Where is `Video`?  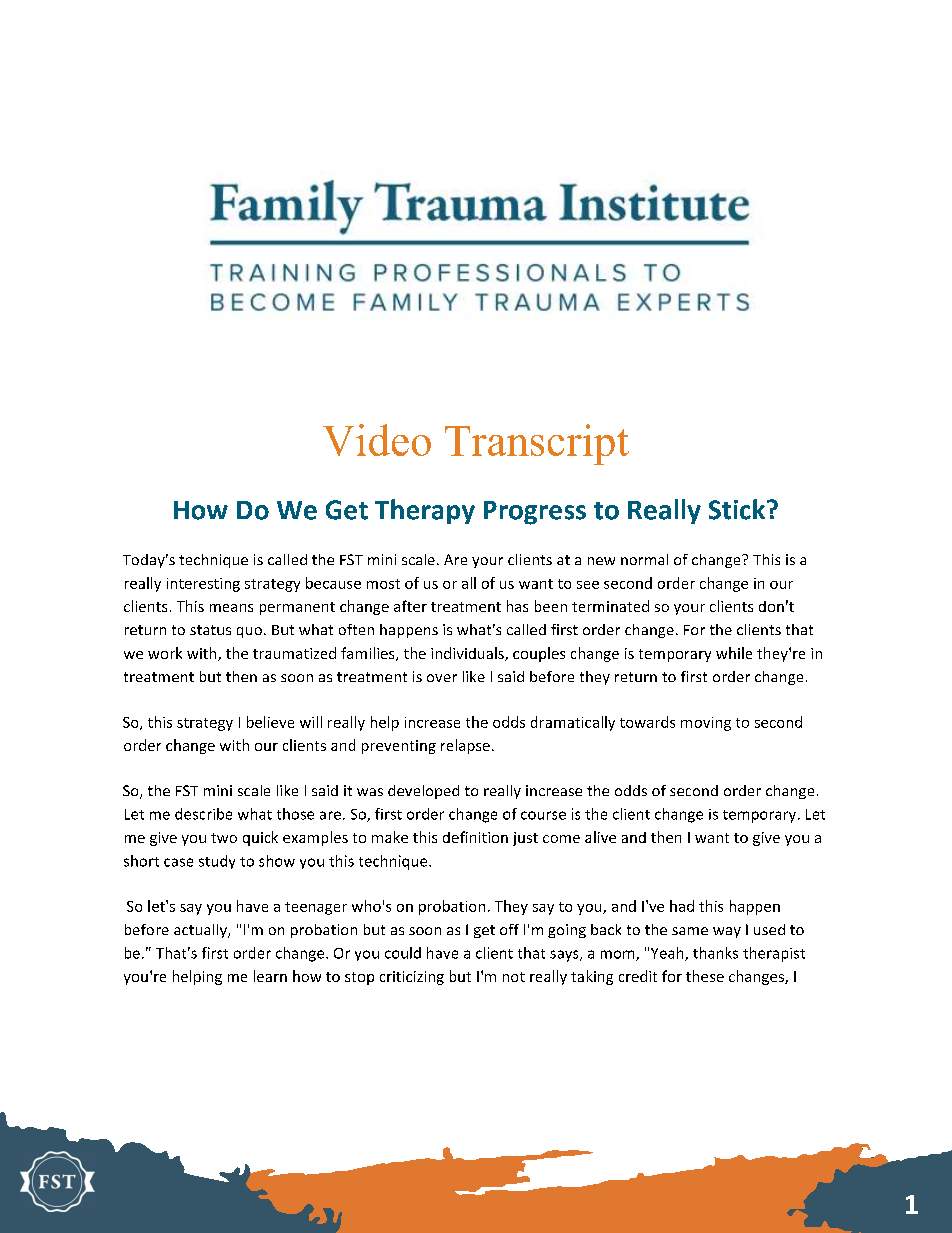
Video is located at coordinates (377, 440).
